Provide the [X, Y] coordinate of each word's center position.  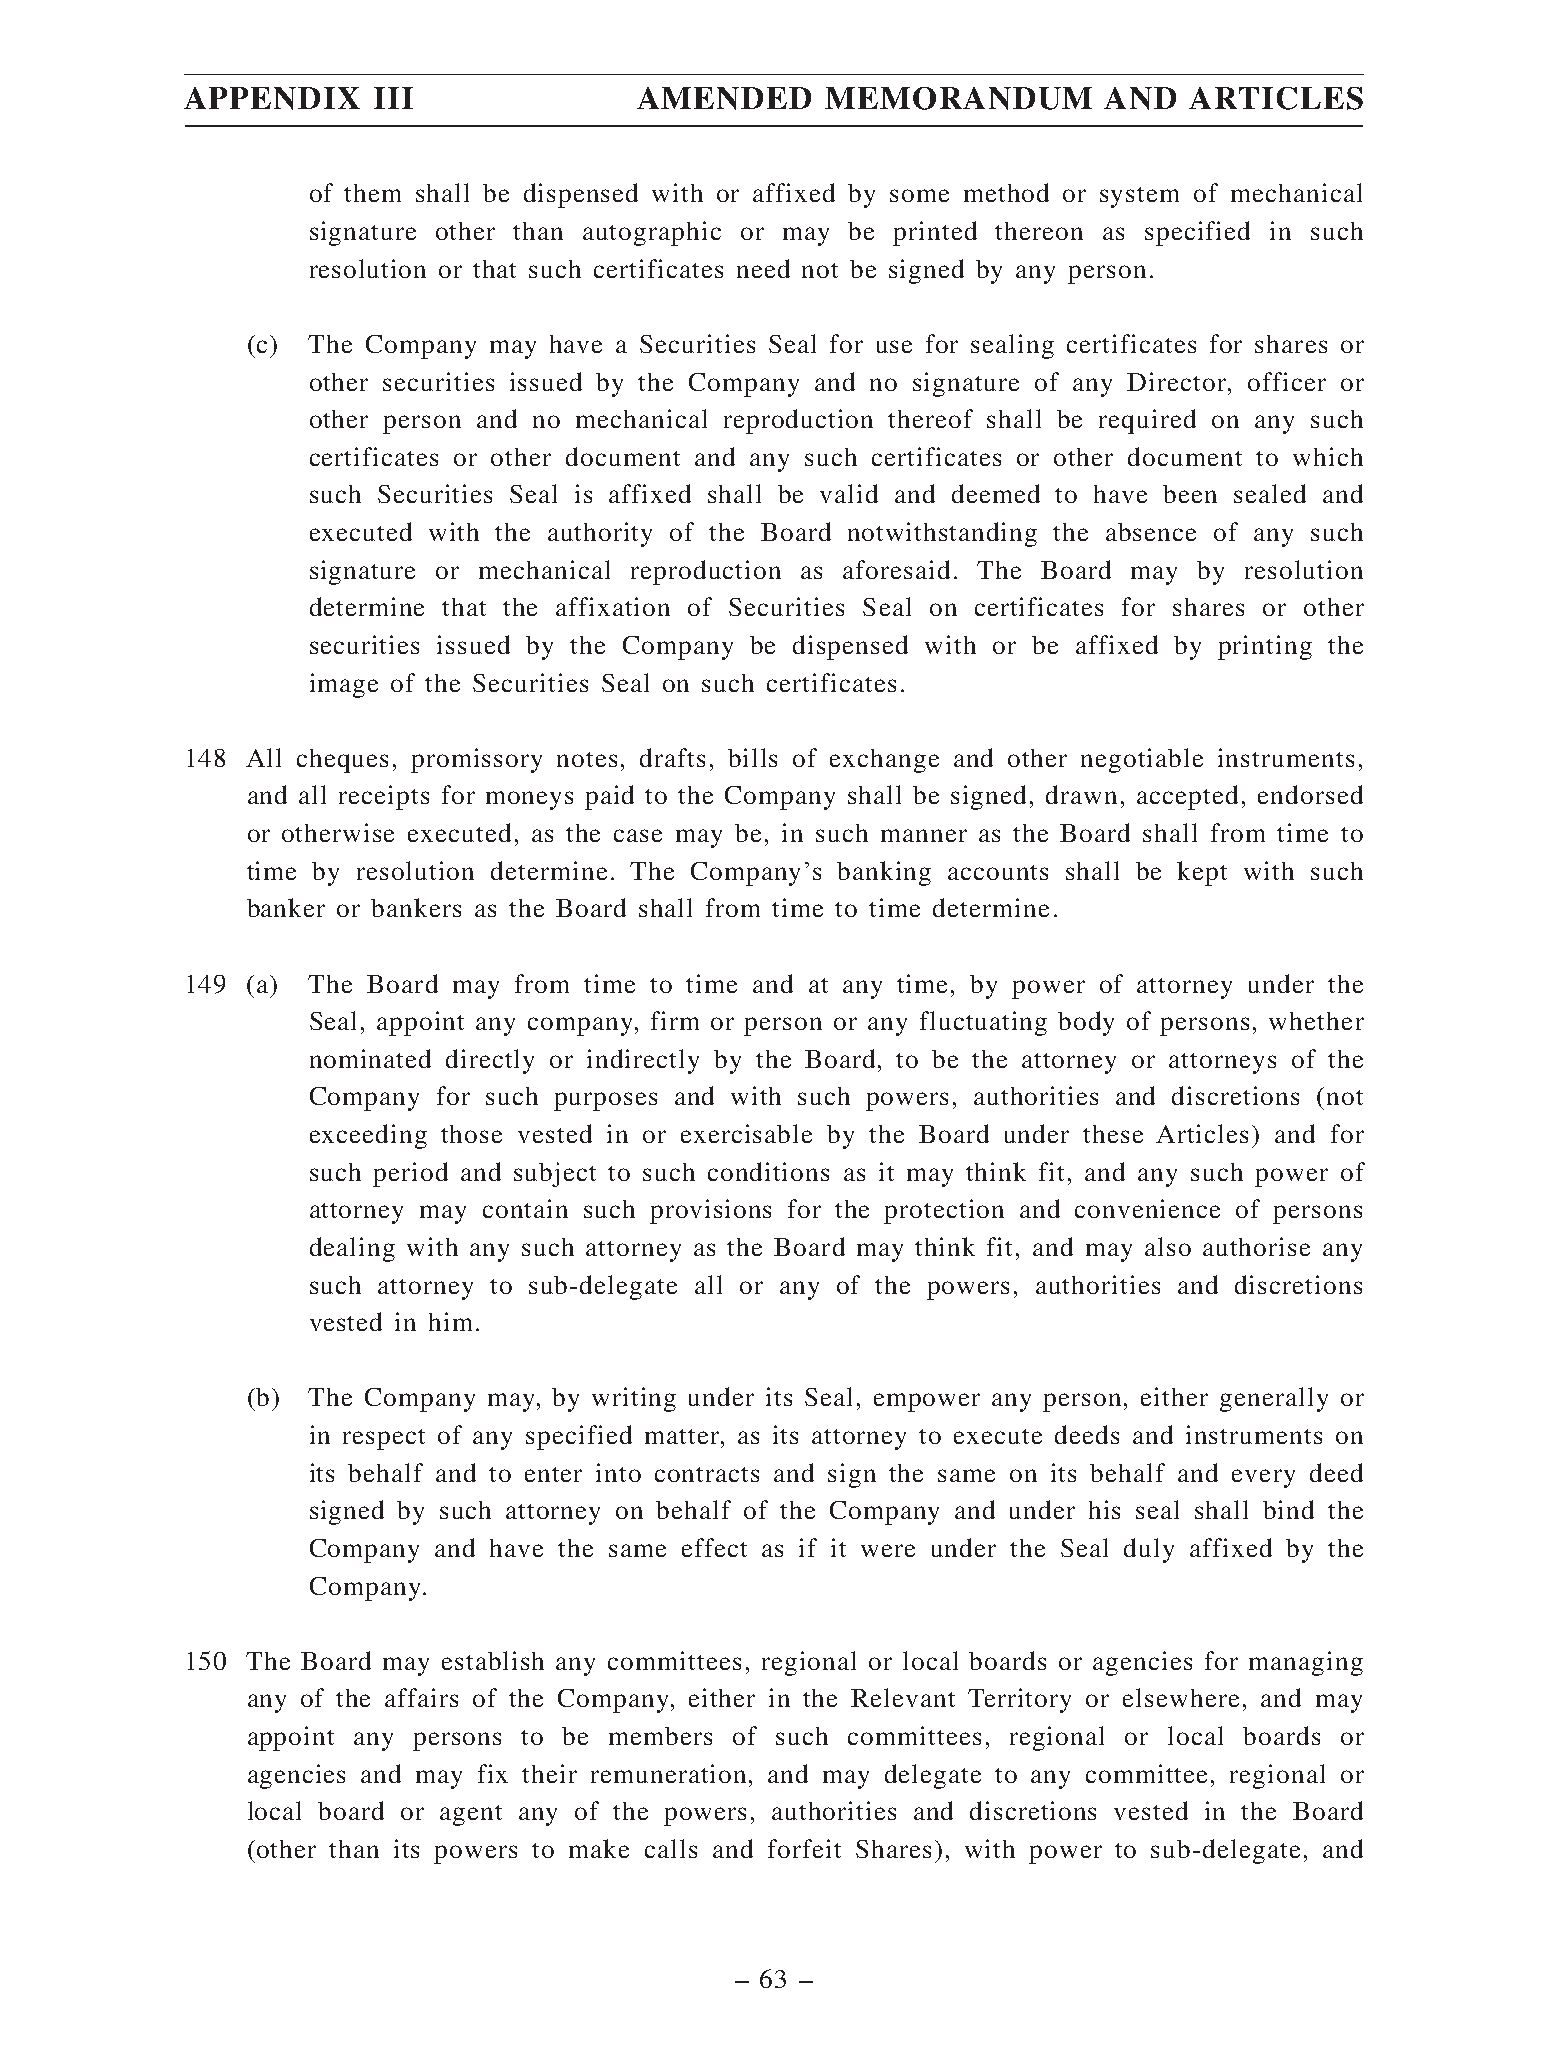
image [344, 685]
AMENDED [724, 98]
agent [471, 1815]
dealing [352, 1249]
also [1168, 1246]
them [372, 193]
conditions [768, 1171]
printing [1265, 647]
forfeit [804, 1848]
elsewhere [1181, 1697]
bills [752, 757]
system [1139, 197]
